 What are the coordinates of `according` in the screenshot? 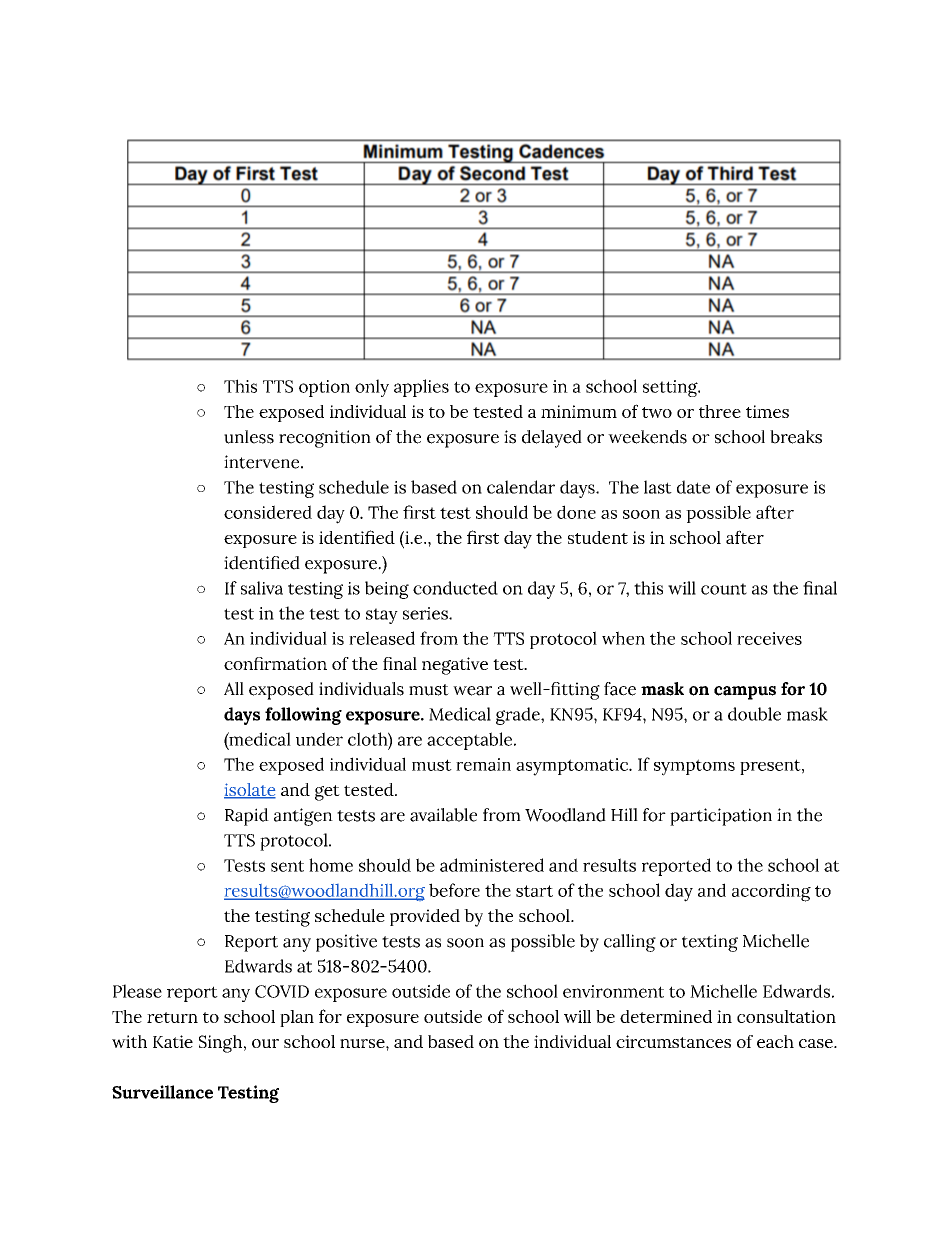 It's located at (771, 892).
